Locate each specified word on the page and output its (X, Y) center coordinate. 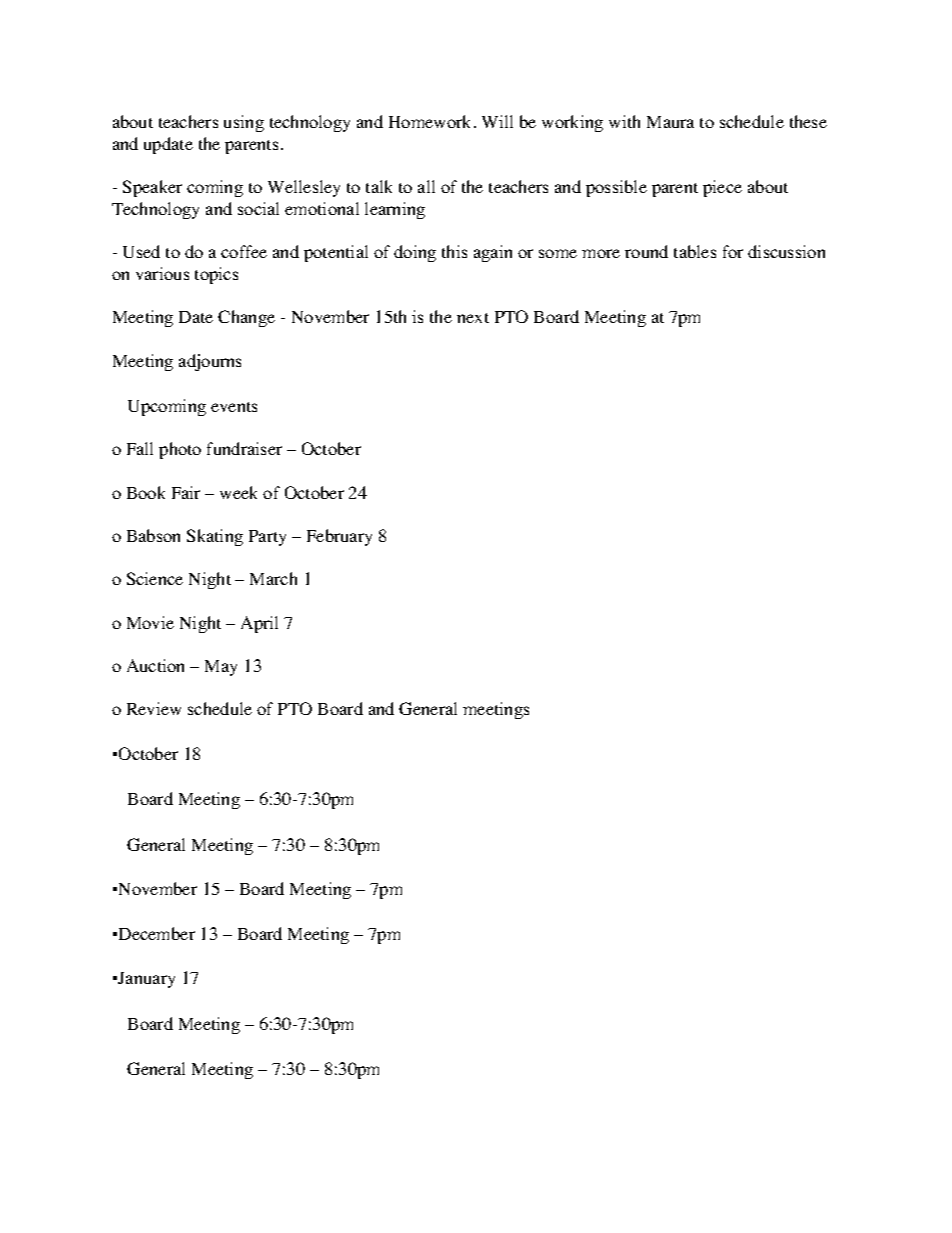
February (339, 537)
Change (246, 318)
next (473, 318)
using (244, 123)
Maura (670, 122)
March (273, 578)
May (221, 668)
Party (267, 538)
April (259, 624)
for (733, 251)
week (238, 492)
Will (497, 121)
